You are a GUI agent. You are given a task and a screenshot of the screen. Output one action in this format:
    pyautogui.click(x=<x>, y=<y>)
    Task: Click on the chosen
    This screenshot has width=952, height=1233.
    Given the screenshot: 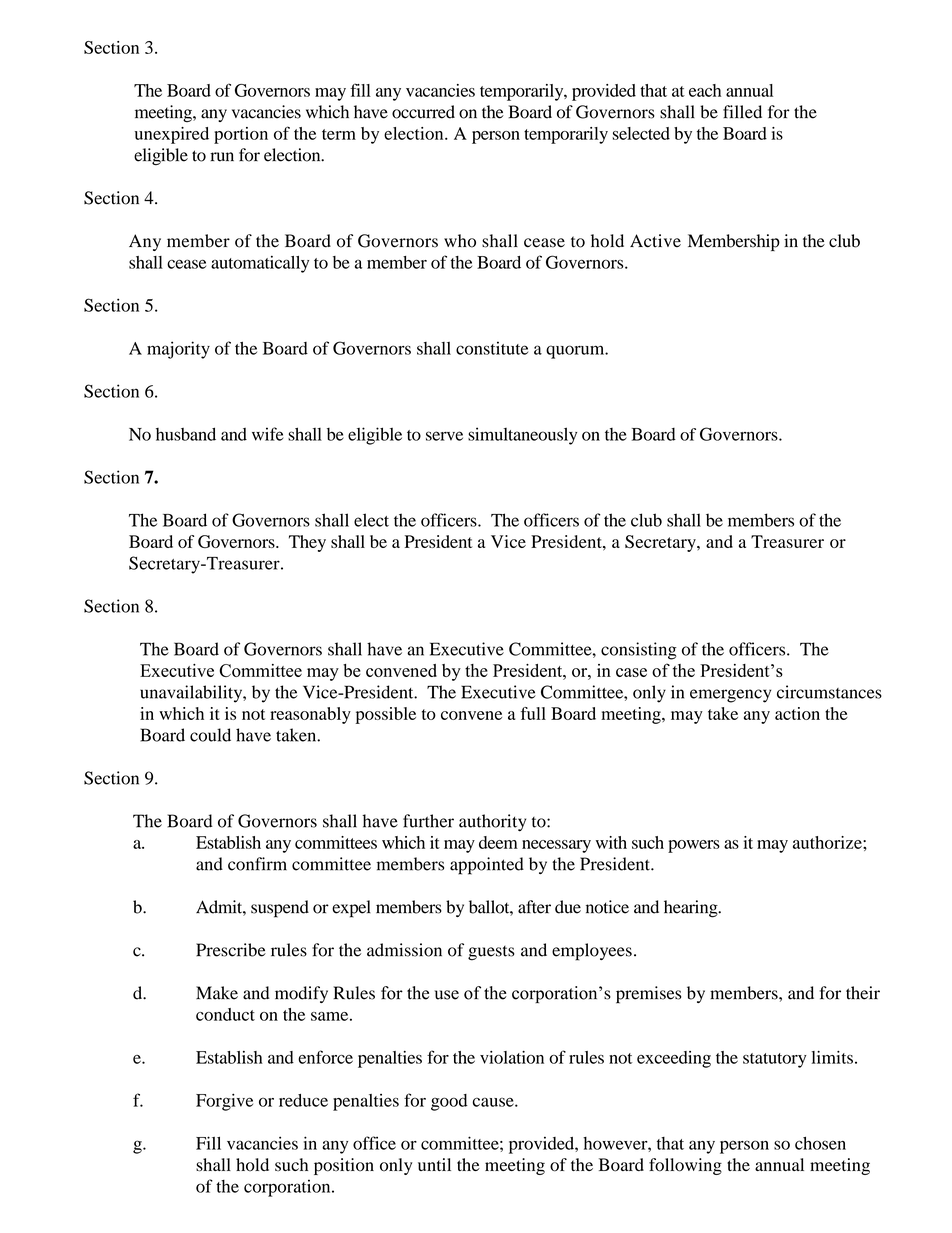 What is the action you would take?
    pyautogui.click(x=820, y=1143)
